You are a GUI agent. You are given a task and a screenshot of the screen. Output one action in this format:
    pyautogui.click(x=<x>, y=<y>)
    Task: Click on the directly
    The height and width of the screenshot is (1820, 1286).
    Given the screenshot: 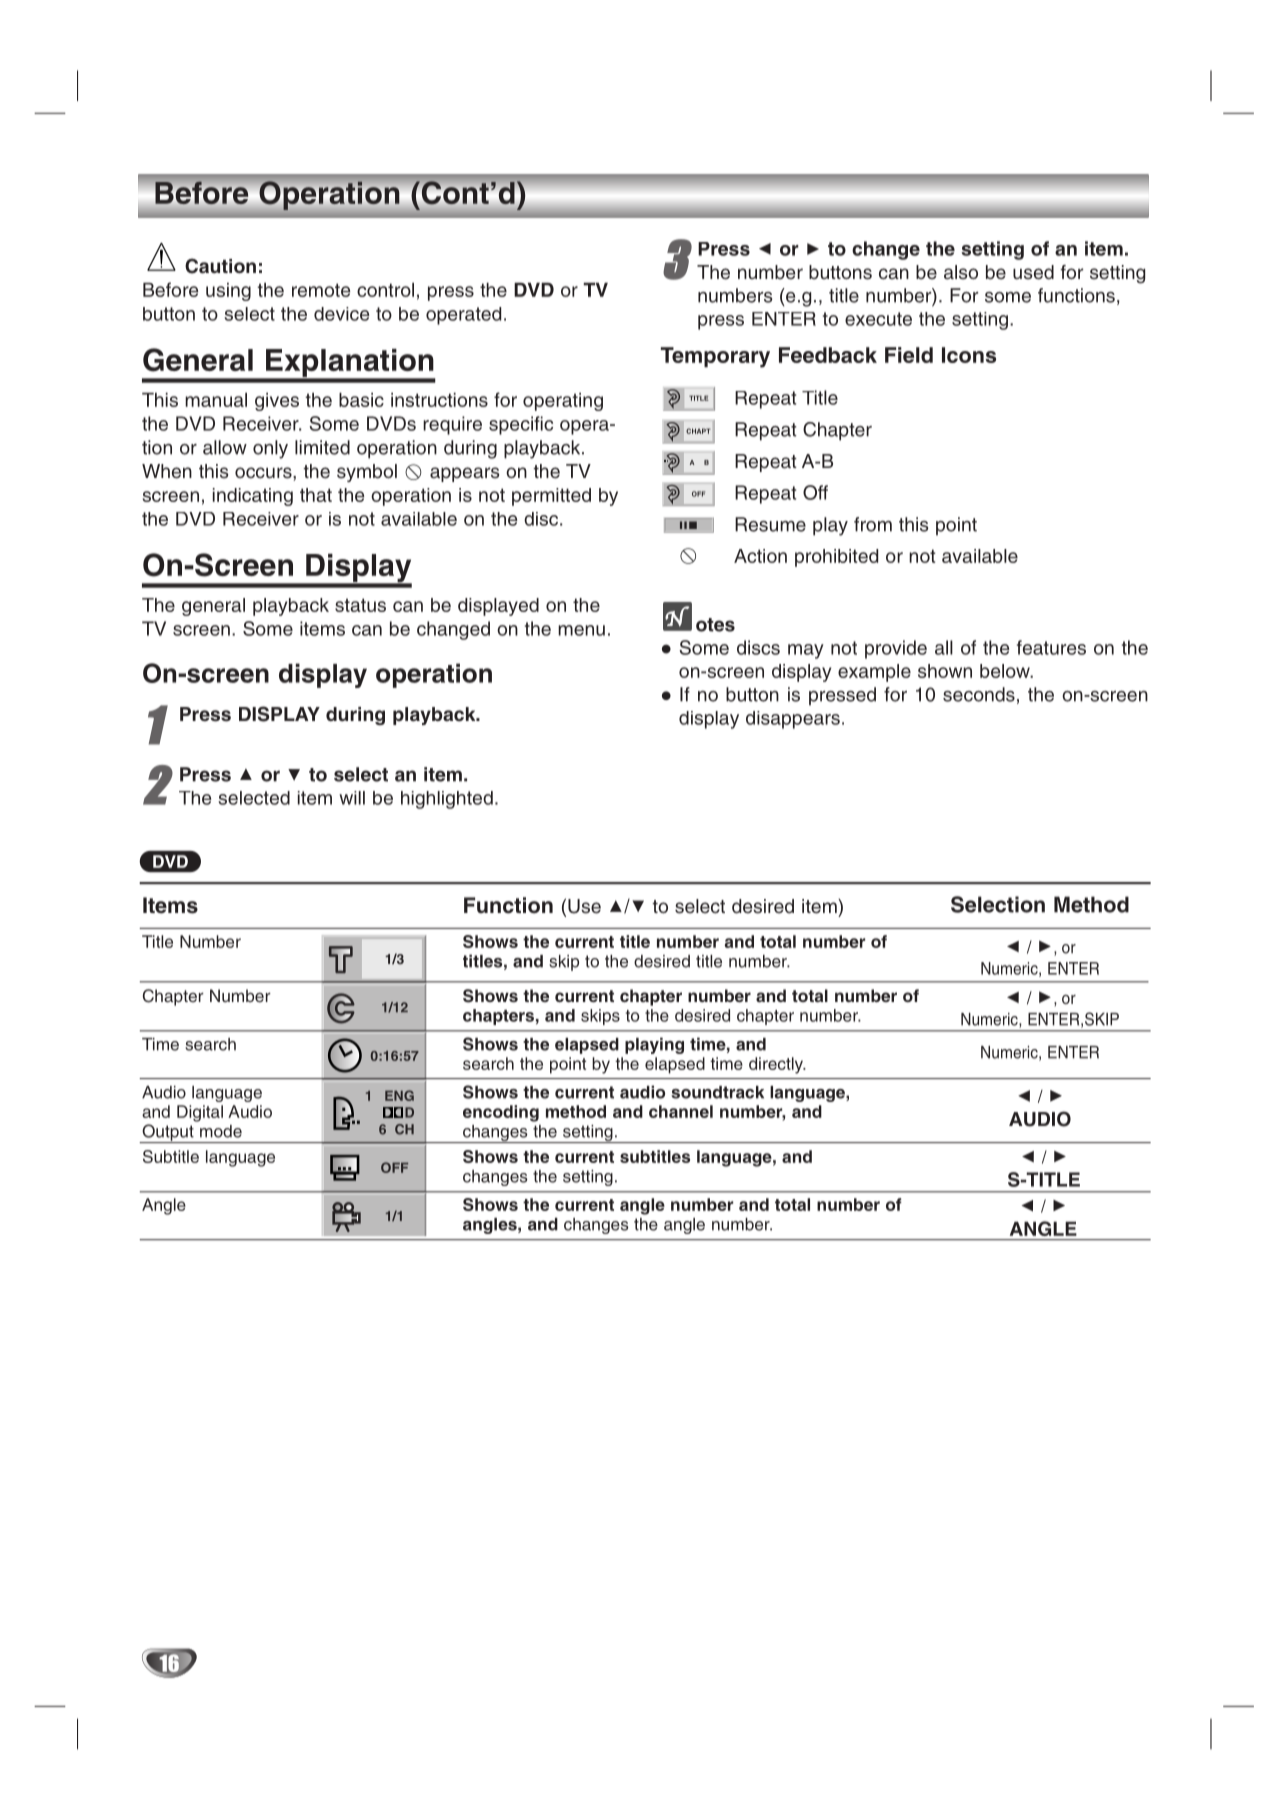 What is the action you would take?
    pyautogui.click(x=777, y=1065)
